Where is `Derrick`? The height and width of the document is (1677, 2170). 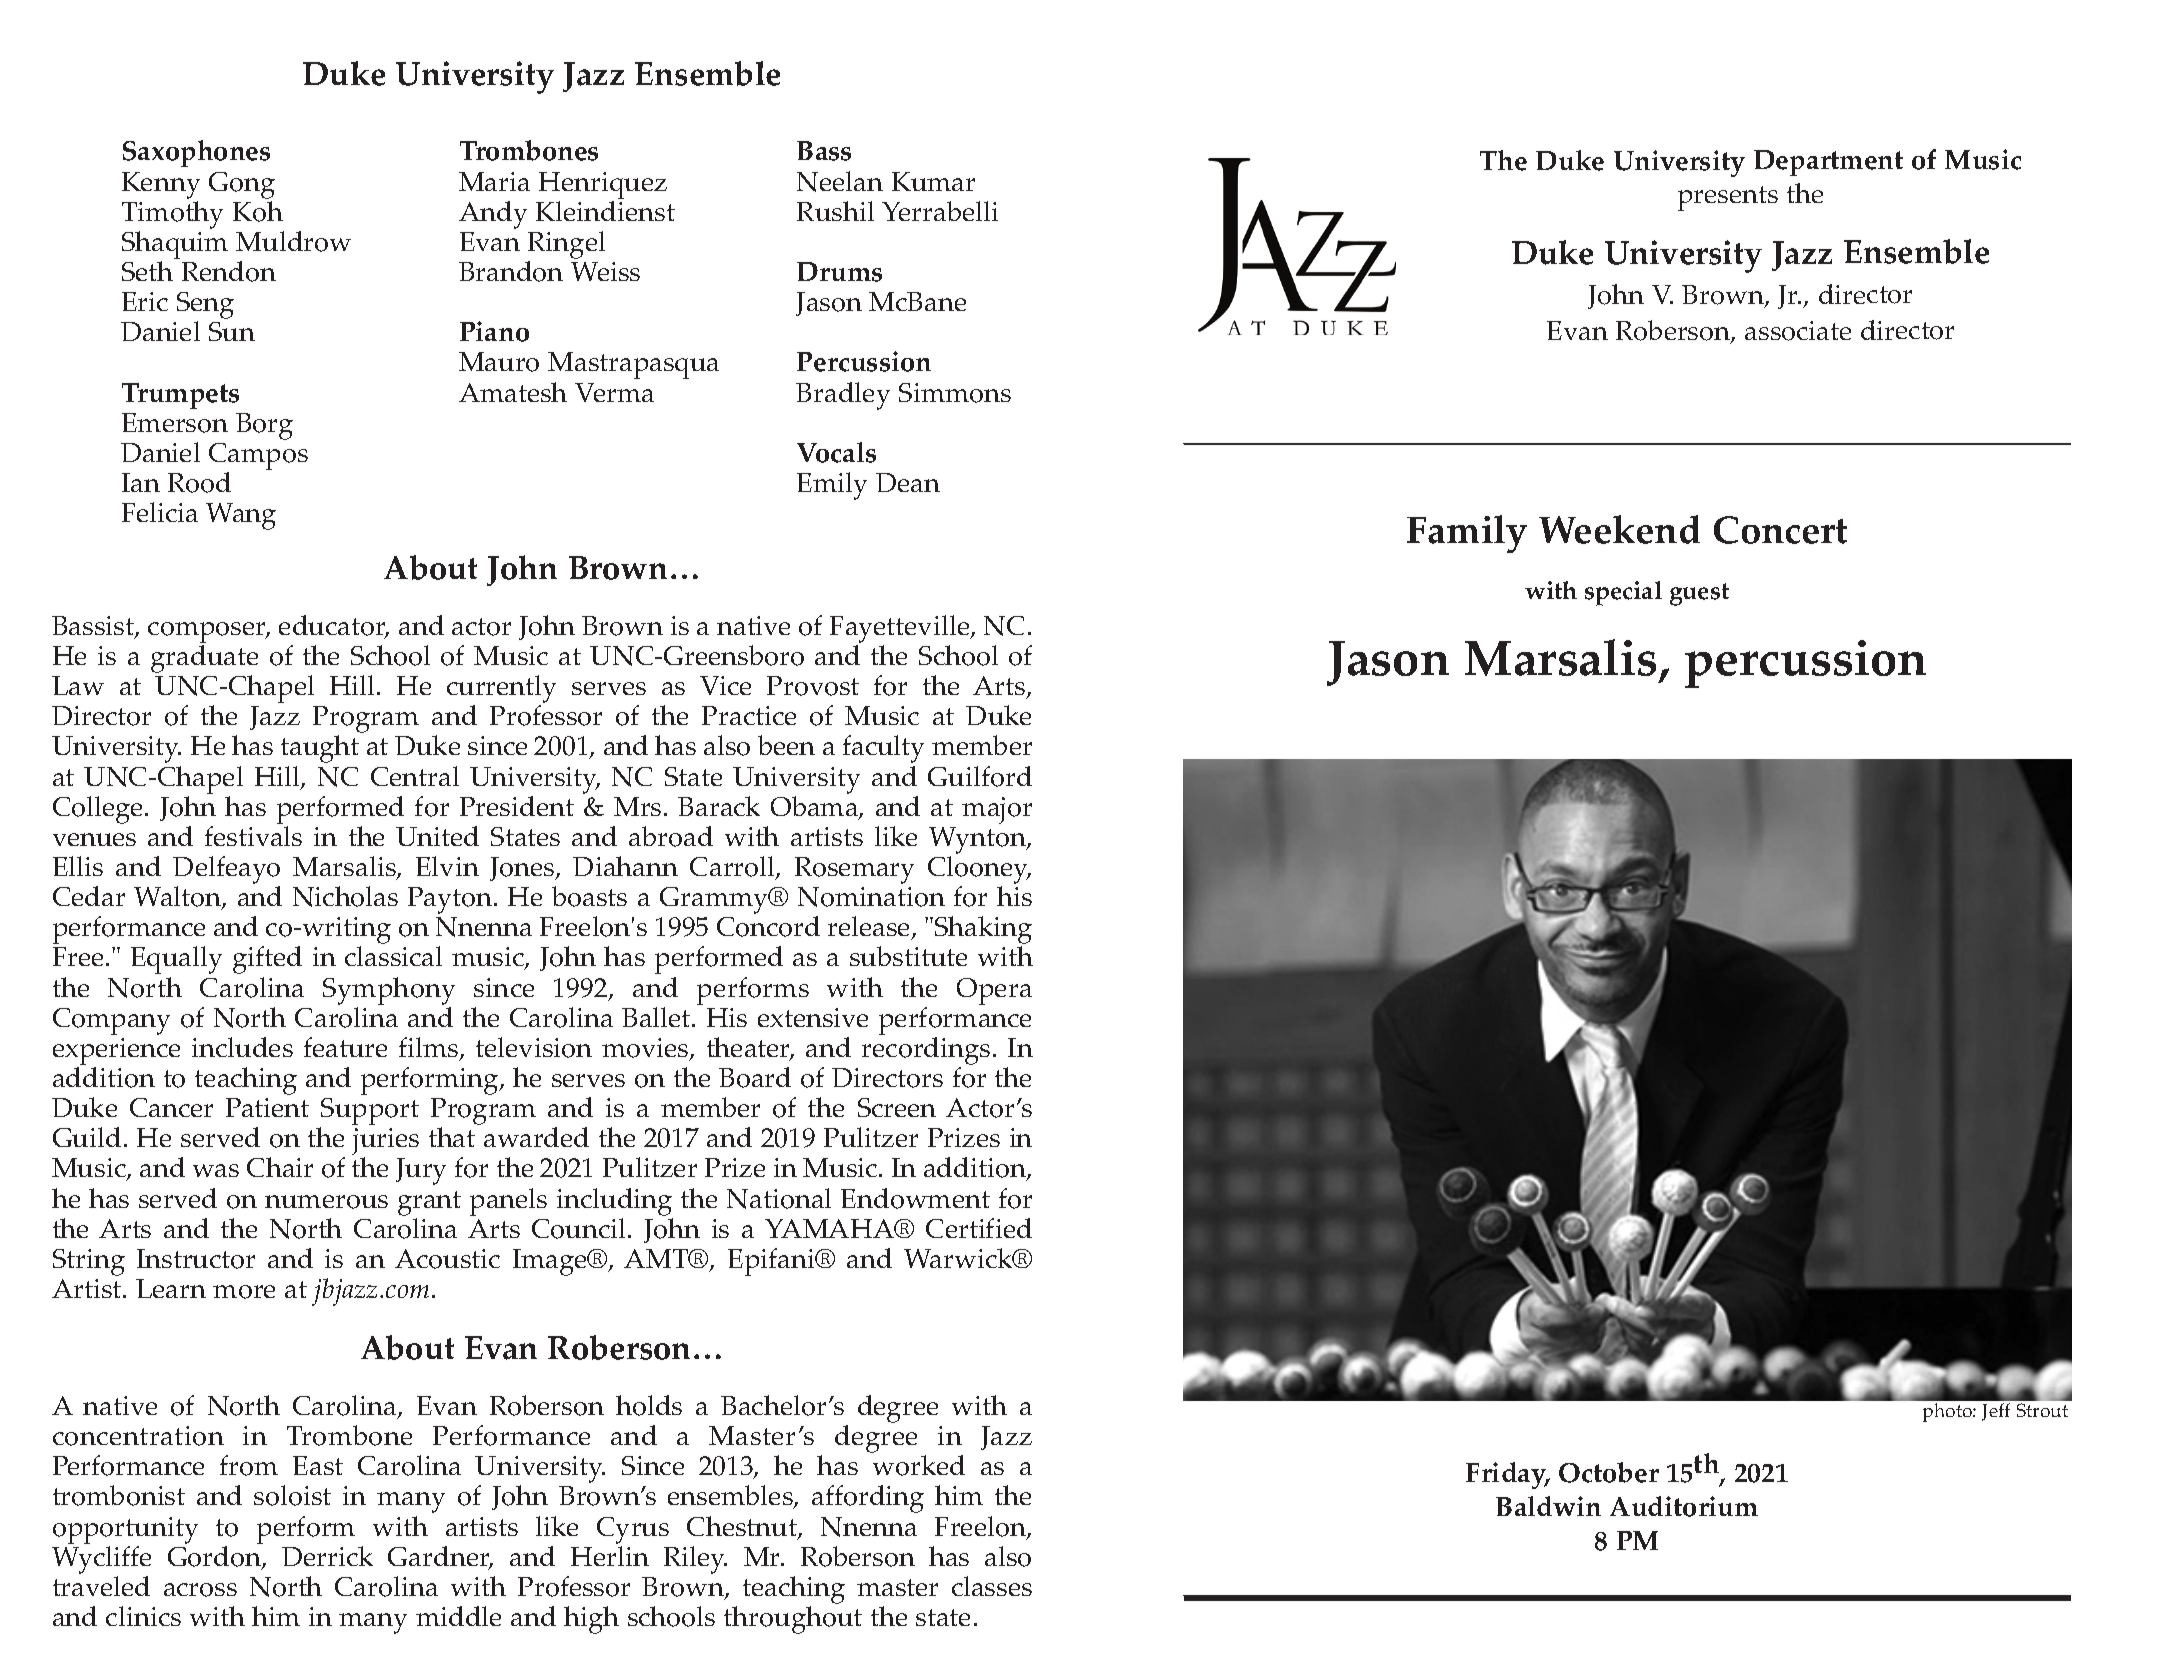 Derrick is located at coordinates (327, 1556).
